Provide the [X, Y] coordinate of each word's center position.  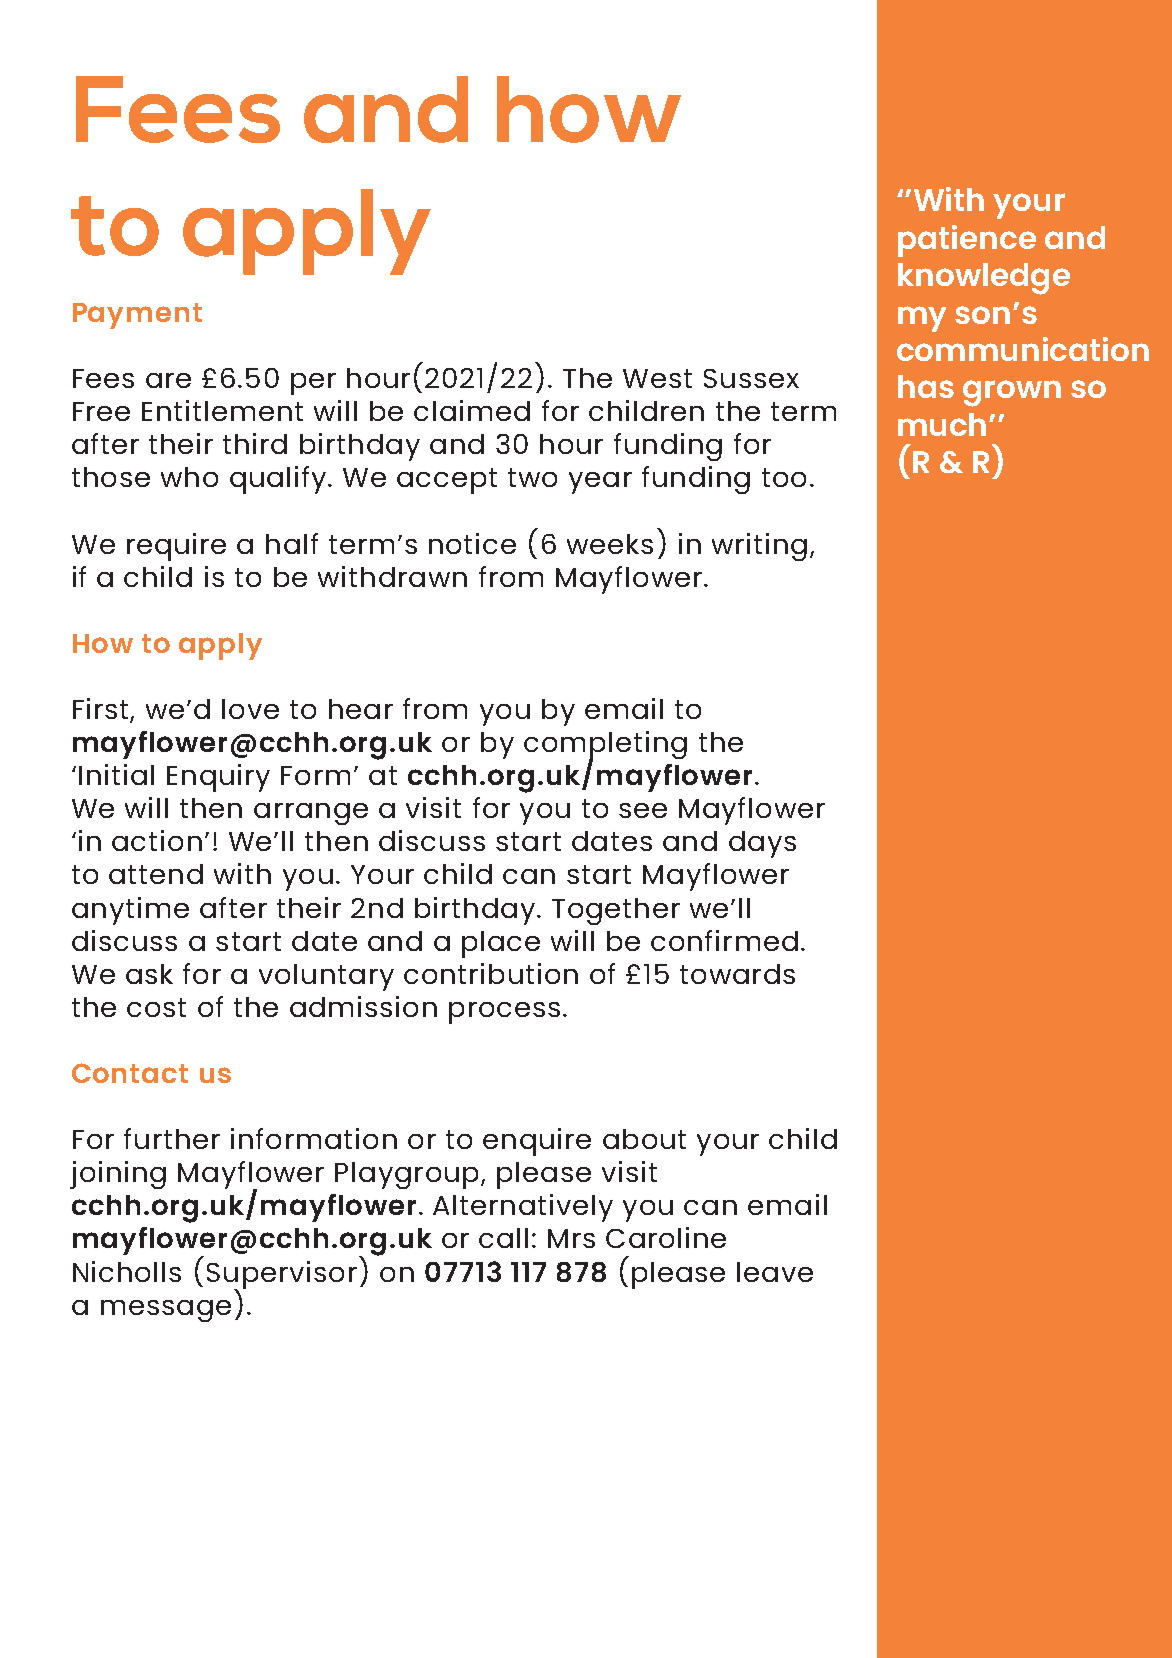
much [942, 424]
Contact [130, 1073]
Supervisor [282, 1276]
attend [156, 874]
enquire [537, 1142]
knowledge [984, 279]
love [250, 709]
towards [737, 974]
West [657, 378]
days [762, 844]
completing [605, 746]
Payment [137, 316]
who [189, 477]
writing [759, 547]
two [532, 477]
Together [616, 911]
